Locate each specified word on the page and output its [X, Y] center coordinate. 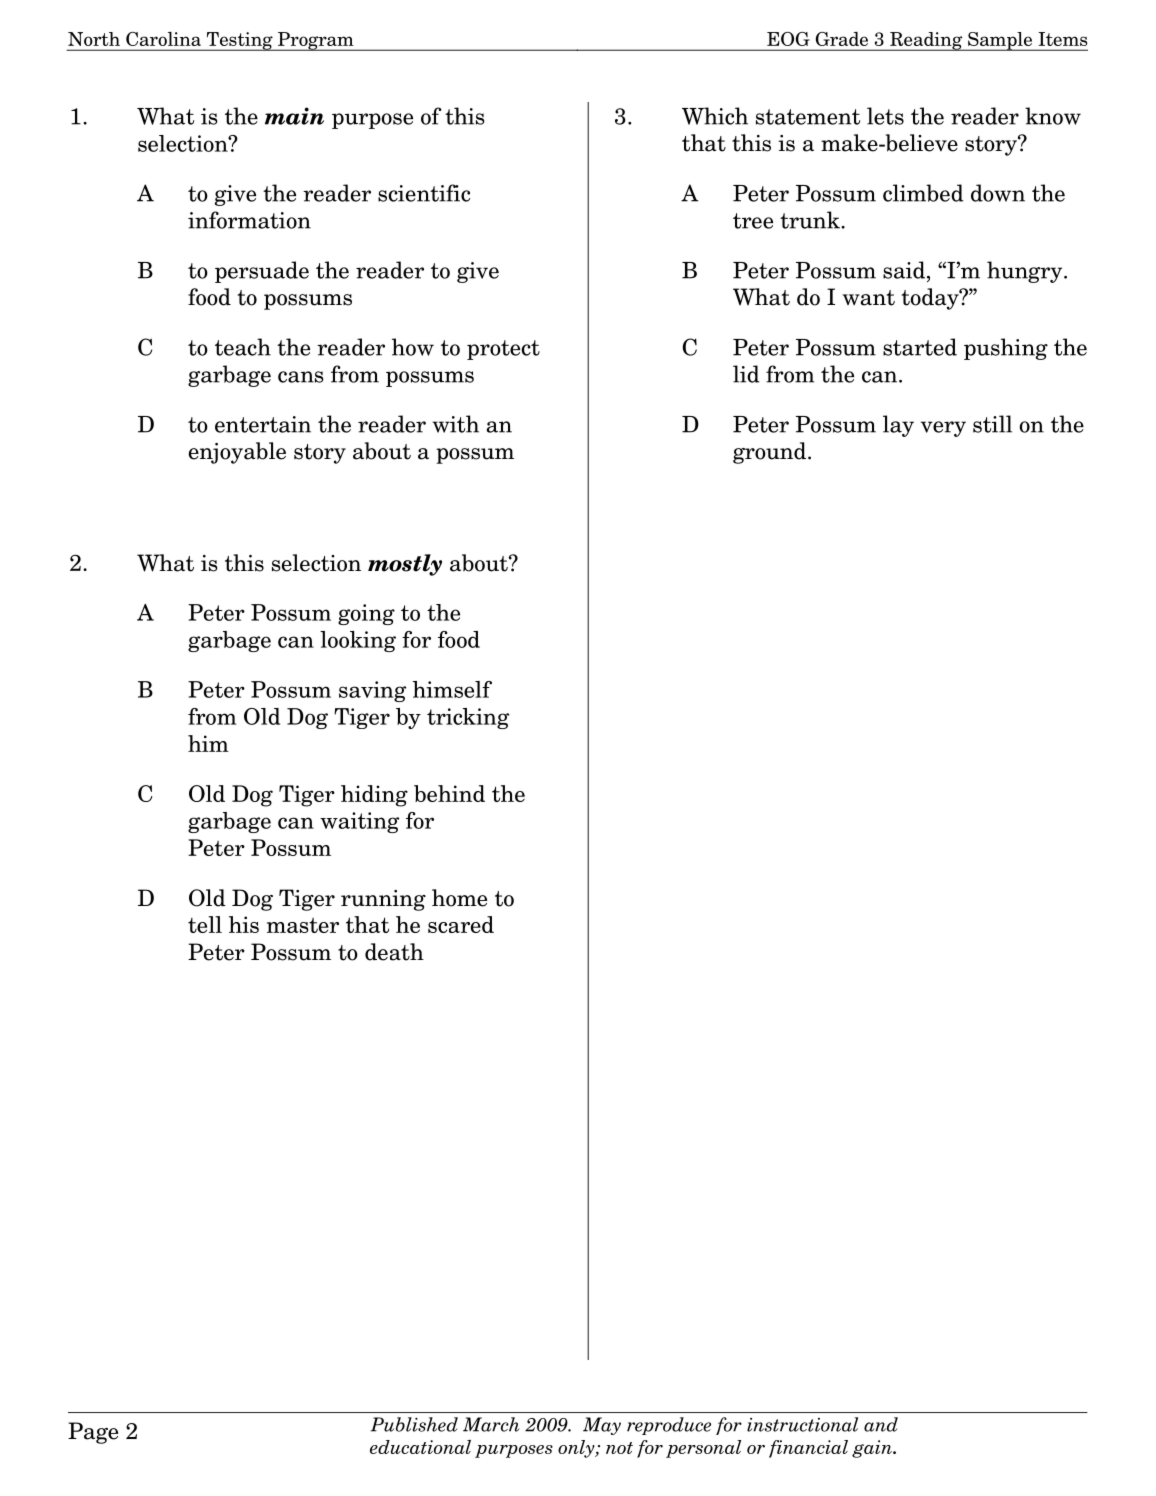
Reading [926, 41]
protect [503, 350]
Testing [239, 41]
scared [461, 924]
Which [715, 116]
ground [771, 453]
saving [372, 691]
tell [205, 924]
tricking [468, 718]
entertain [263, 424]
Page [93, 1433]
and [881, 1424]
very [943, 429]
